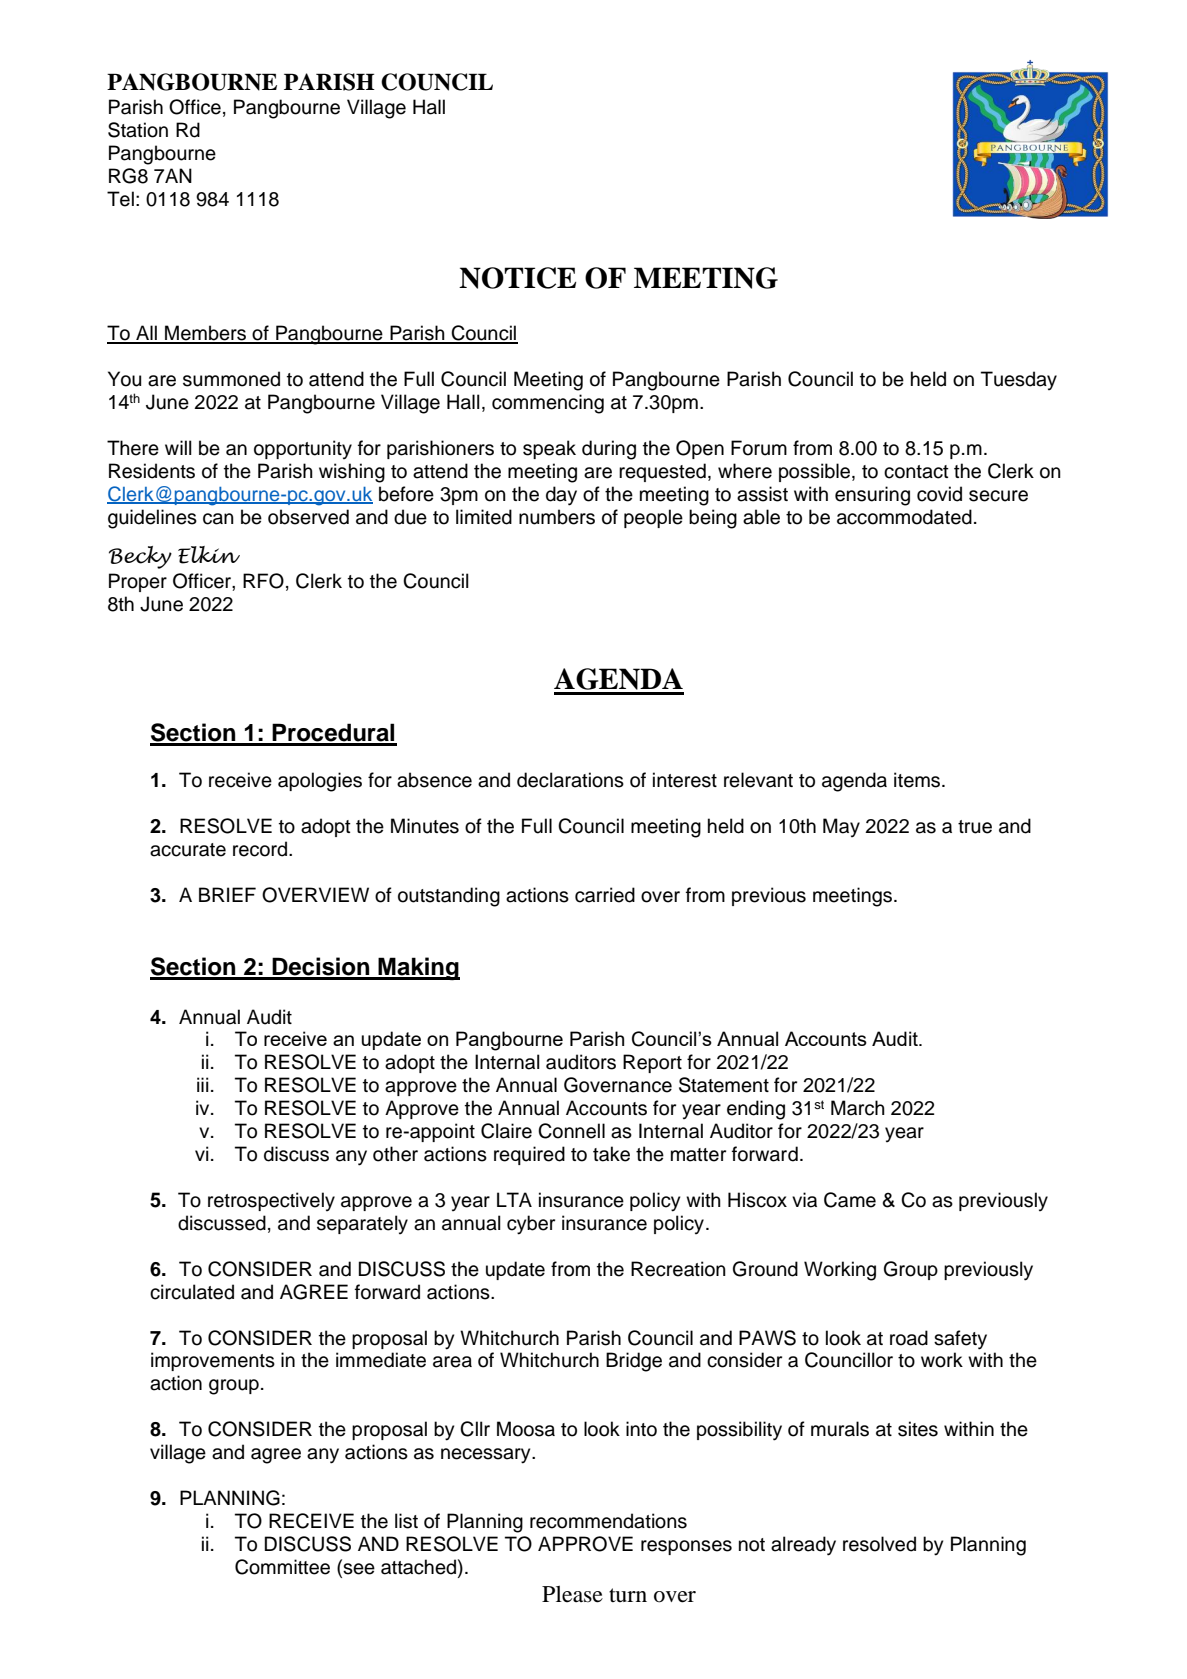 The height and width of the document is (1679, 1187). Describe the element at coordinates (282, 1567) in the document. I see `Committee` at that location.
